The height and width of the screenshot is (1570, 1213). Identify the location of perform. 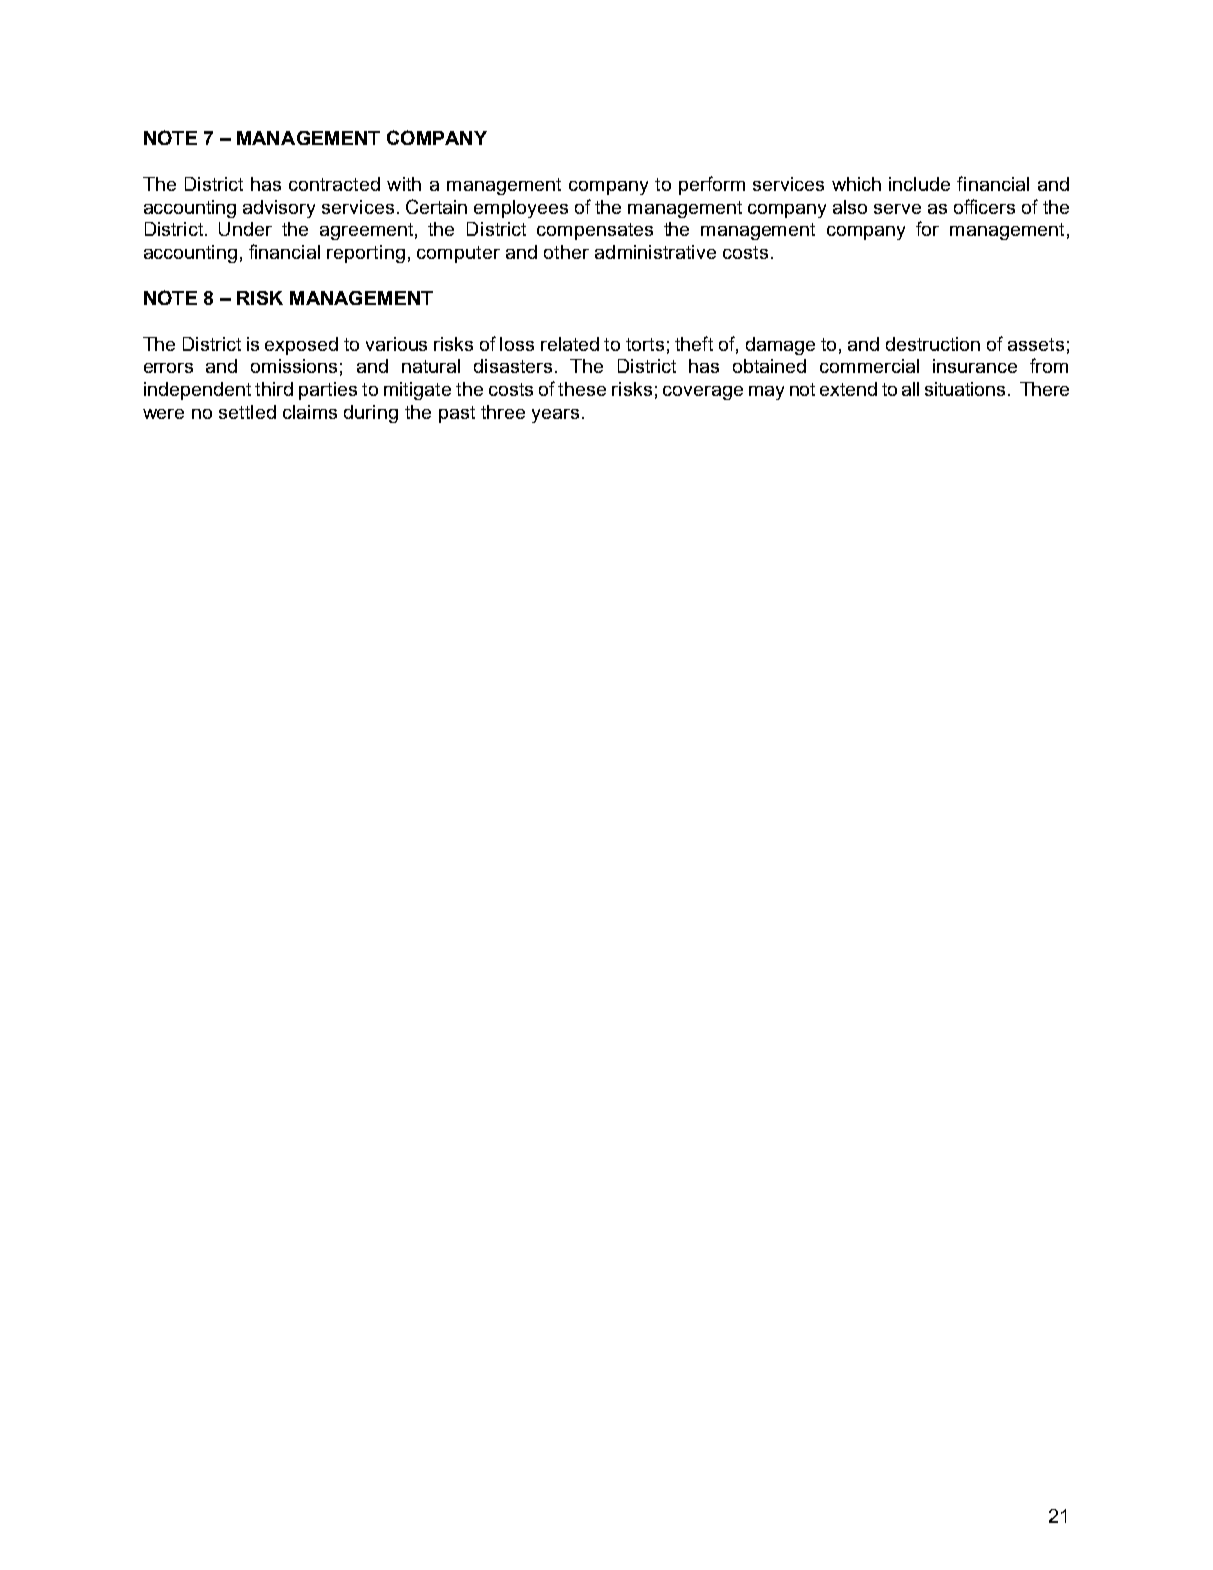
(712, 185).
